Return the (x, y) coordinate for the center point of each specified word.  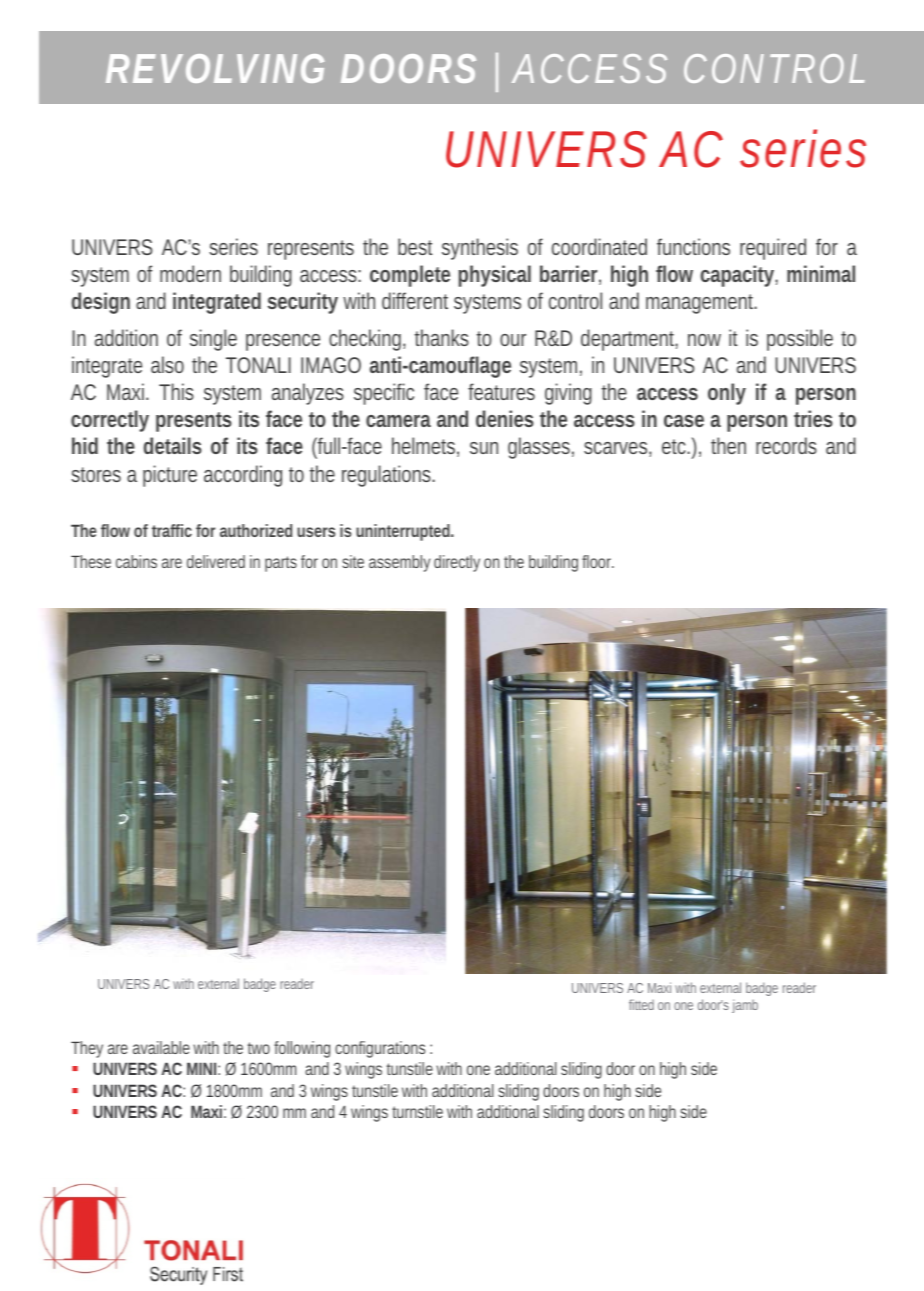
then (728, 445)
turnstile (417, 1111)
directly (457, 563)
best (415, 246)
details (173, 445)
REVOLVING (215, 68)
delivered (216, 561)
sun (484, 448)
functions (693, 246)
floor (598, 561)
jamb (745, 1006)
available (161, 1047)
